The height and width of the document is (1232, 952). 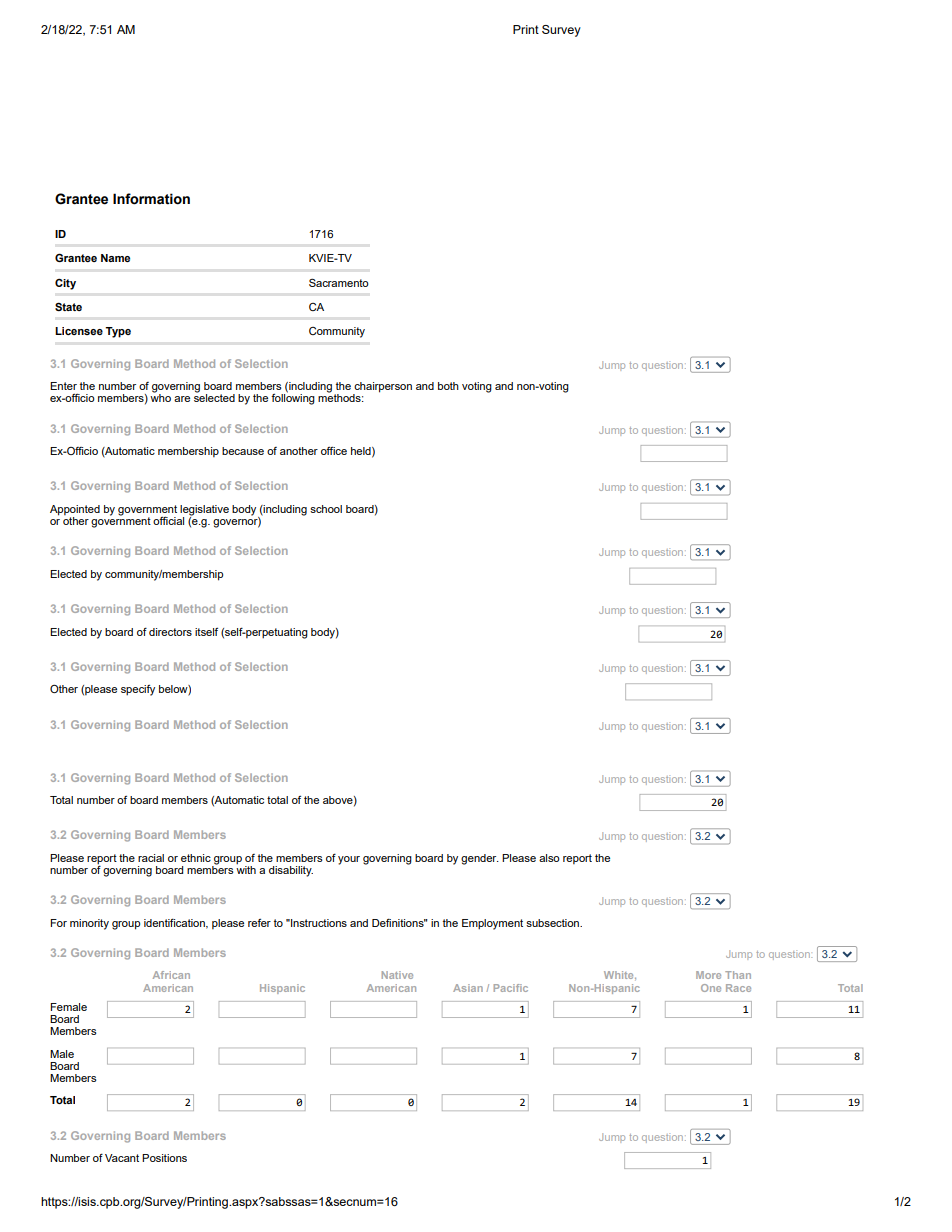 I want to click on Asian, so click(x=468, y=988).
